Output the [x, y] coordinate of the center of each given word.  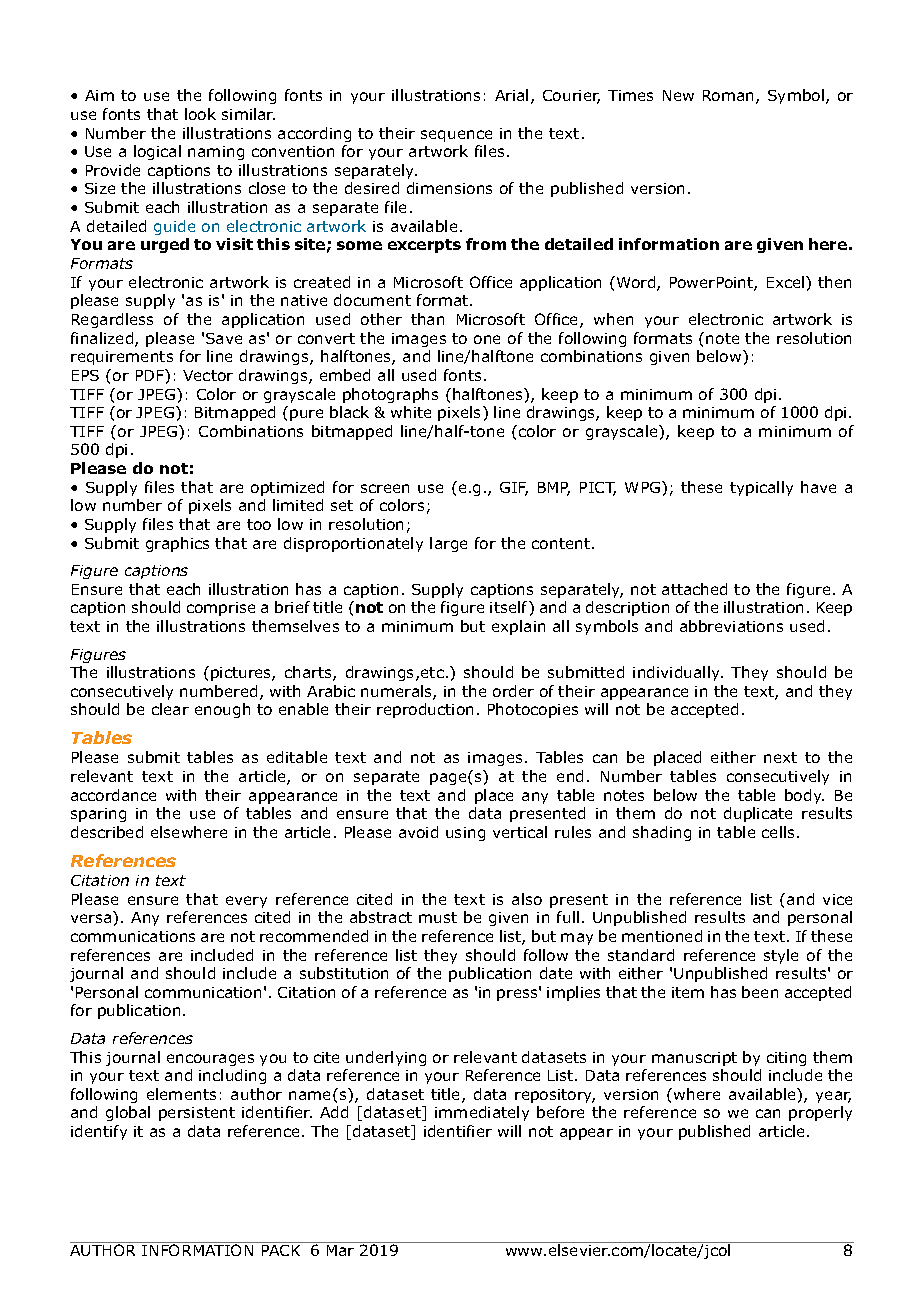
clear [170, 709]
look [200, 114]
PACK [281, 1249]
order [513, 691]
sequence [456, 136]
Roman [730, 97]
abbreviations [731, 626]
